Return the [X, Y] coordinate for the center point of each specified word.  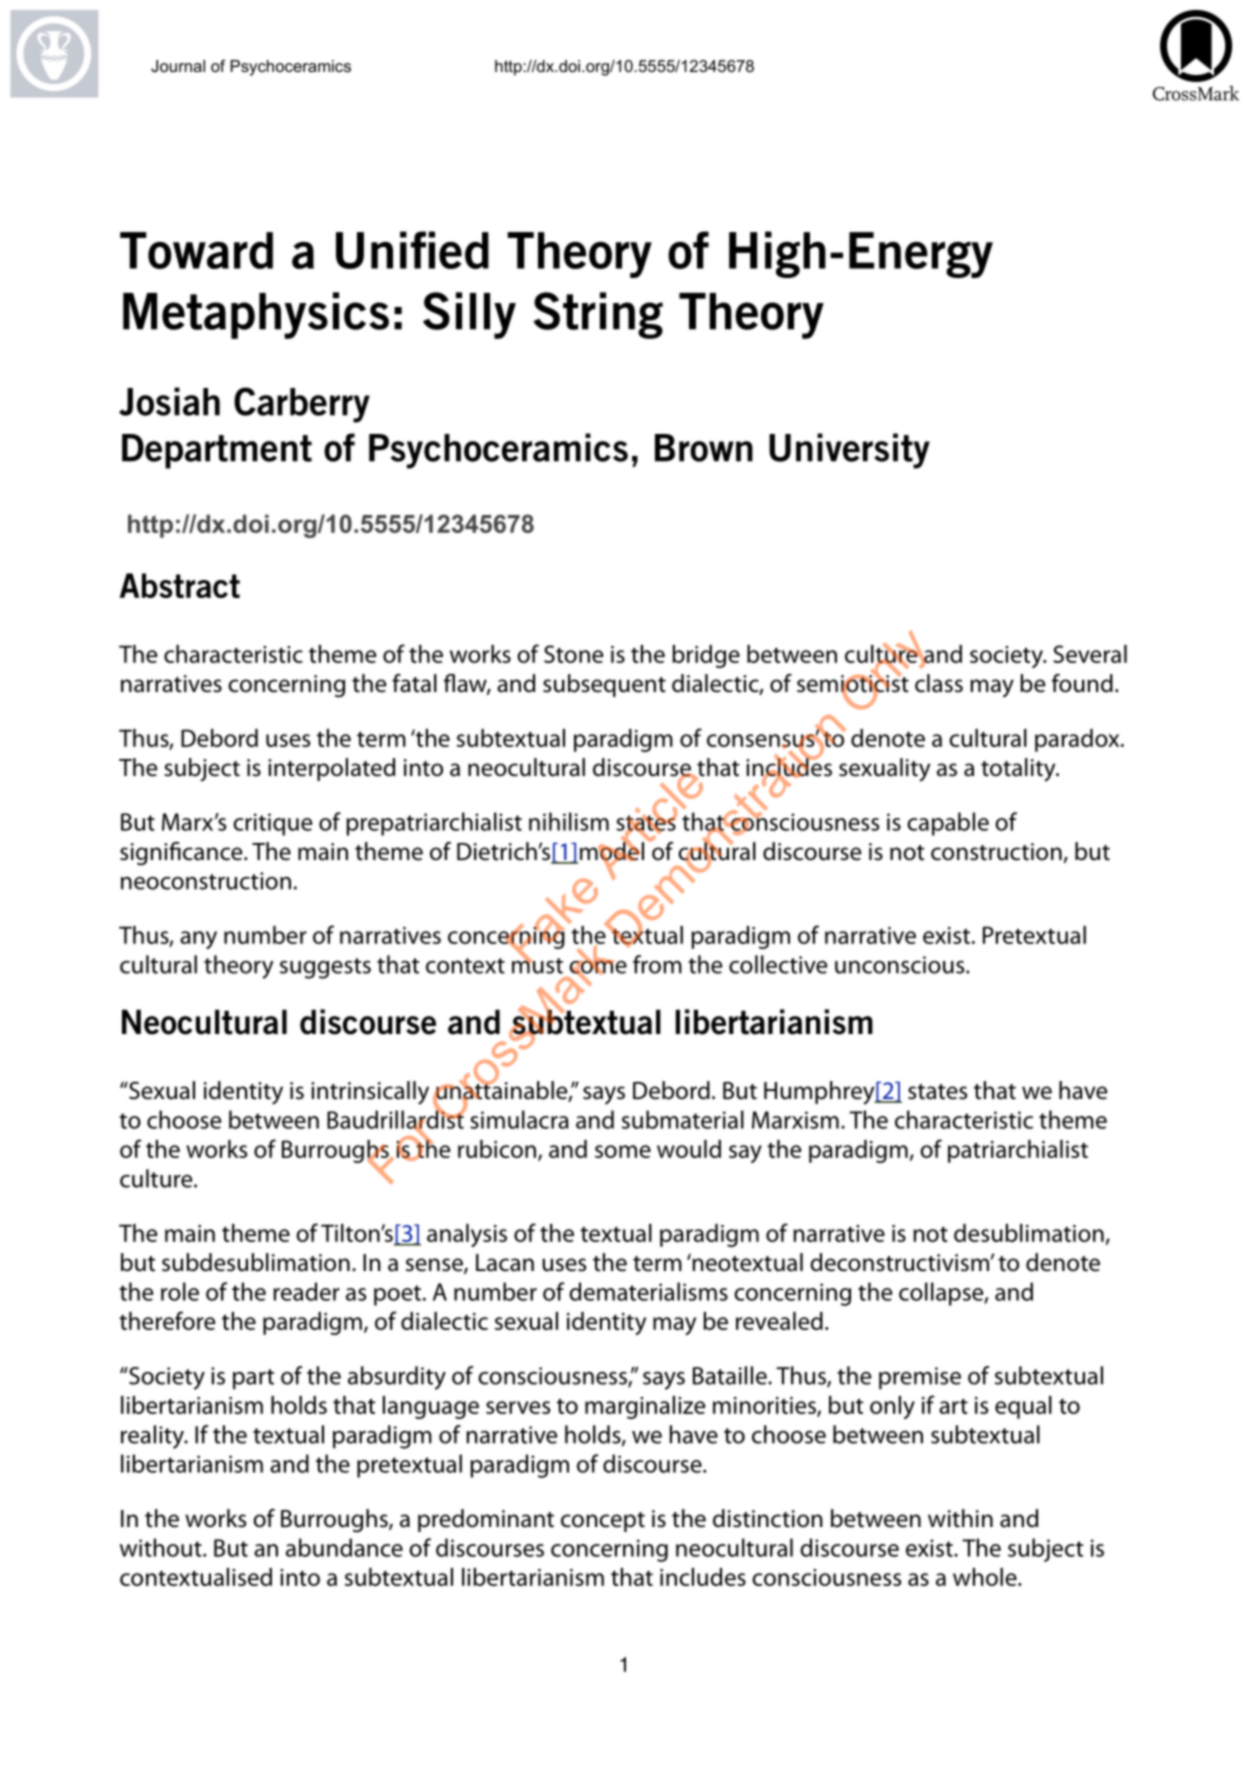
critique [272, 824]
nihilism [569, 821]
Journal [178, 66]
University [849, 451]
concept [603, 1522]
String [598, 315]
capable [948, 824]
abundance [344, 1547]
